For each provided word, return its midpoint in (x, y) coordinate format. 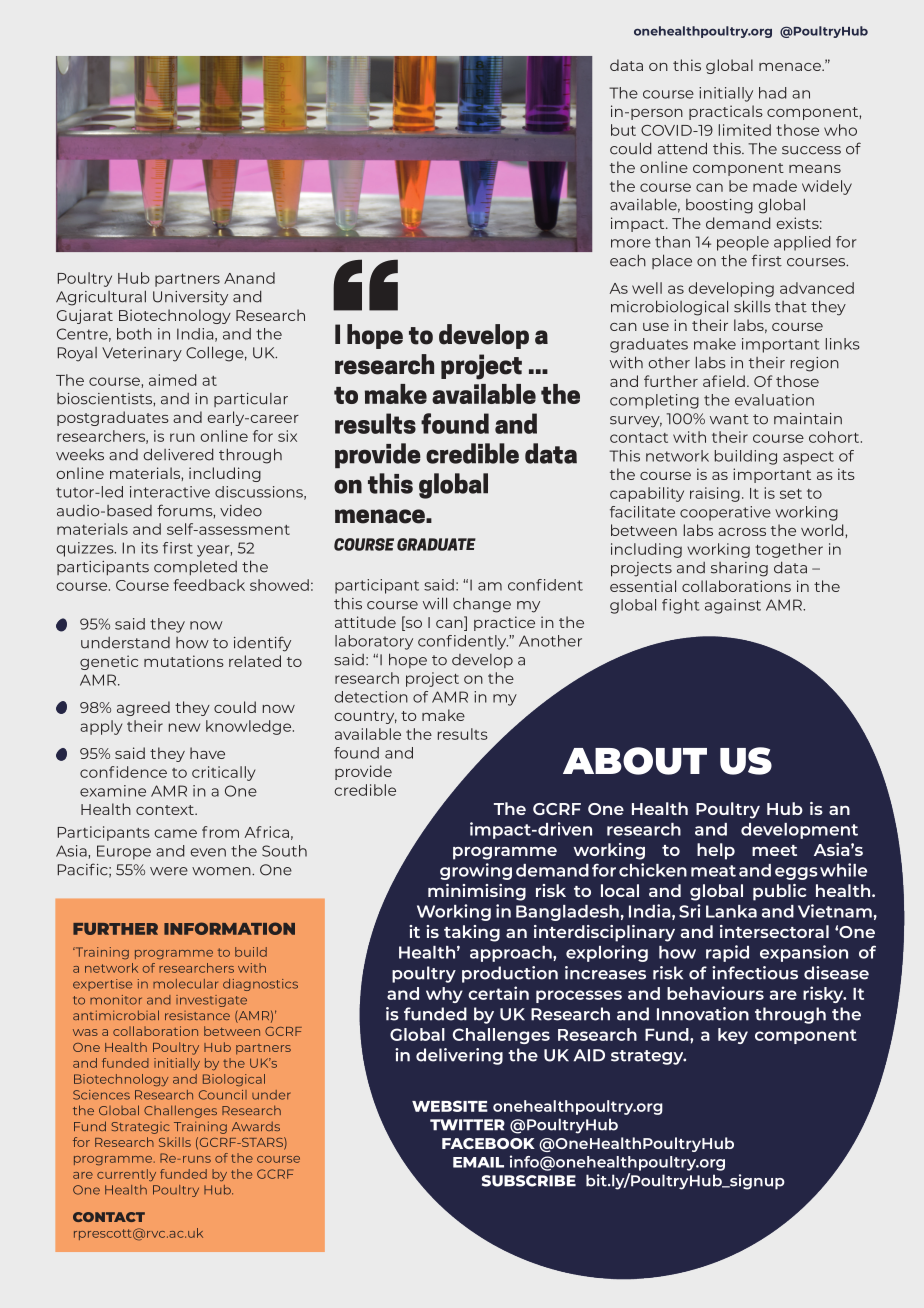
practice (504, 623)
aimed (172, 380)
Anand (249, 278)
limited (745, 130)
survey (636, 422)
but (623, 130)
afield (724, 381)
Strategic (140, 1128)
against (733, 606)
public (779, 892)
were (169, 871)
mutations (184, 661)
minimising (477, 892)
